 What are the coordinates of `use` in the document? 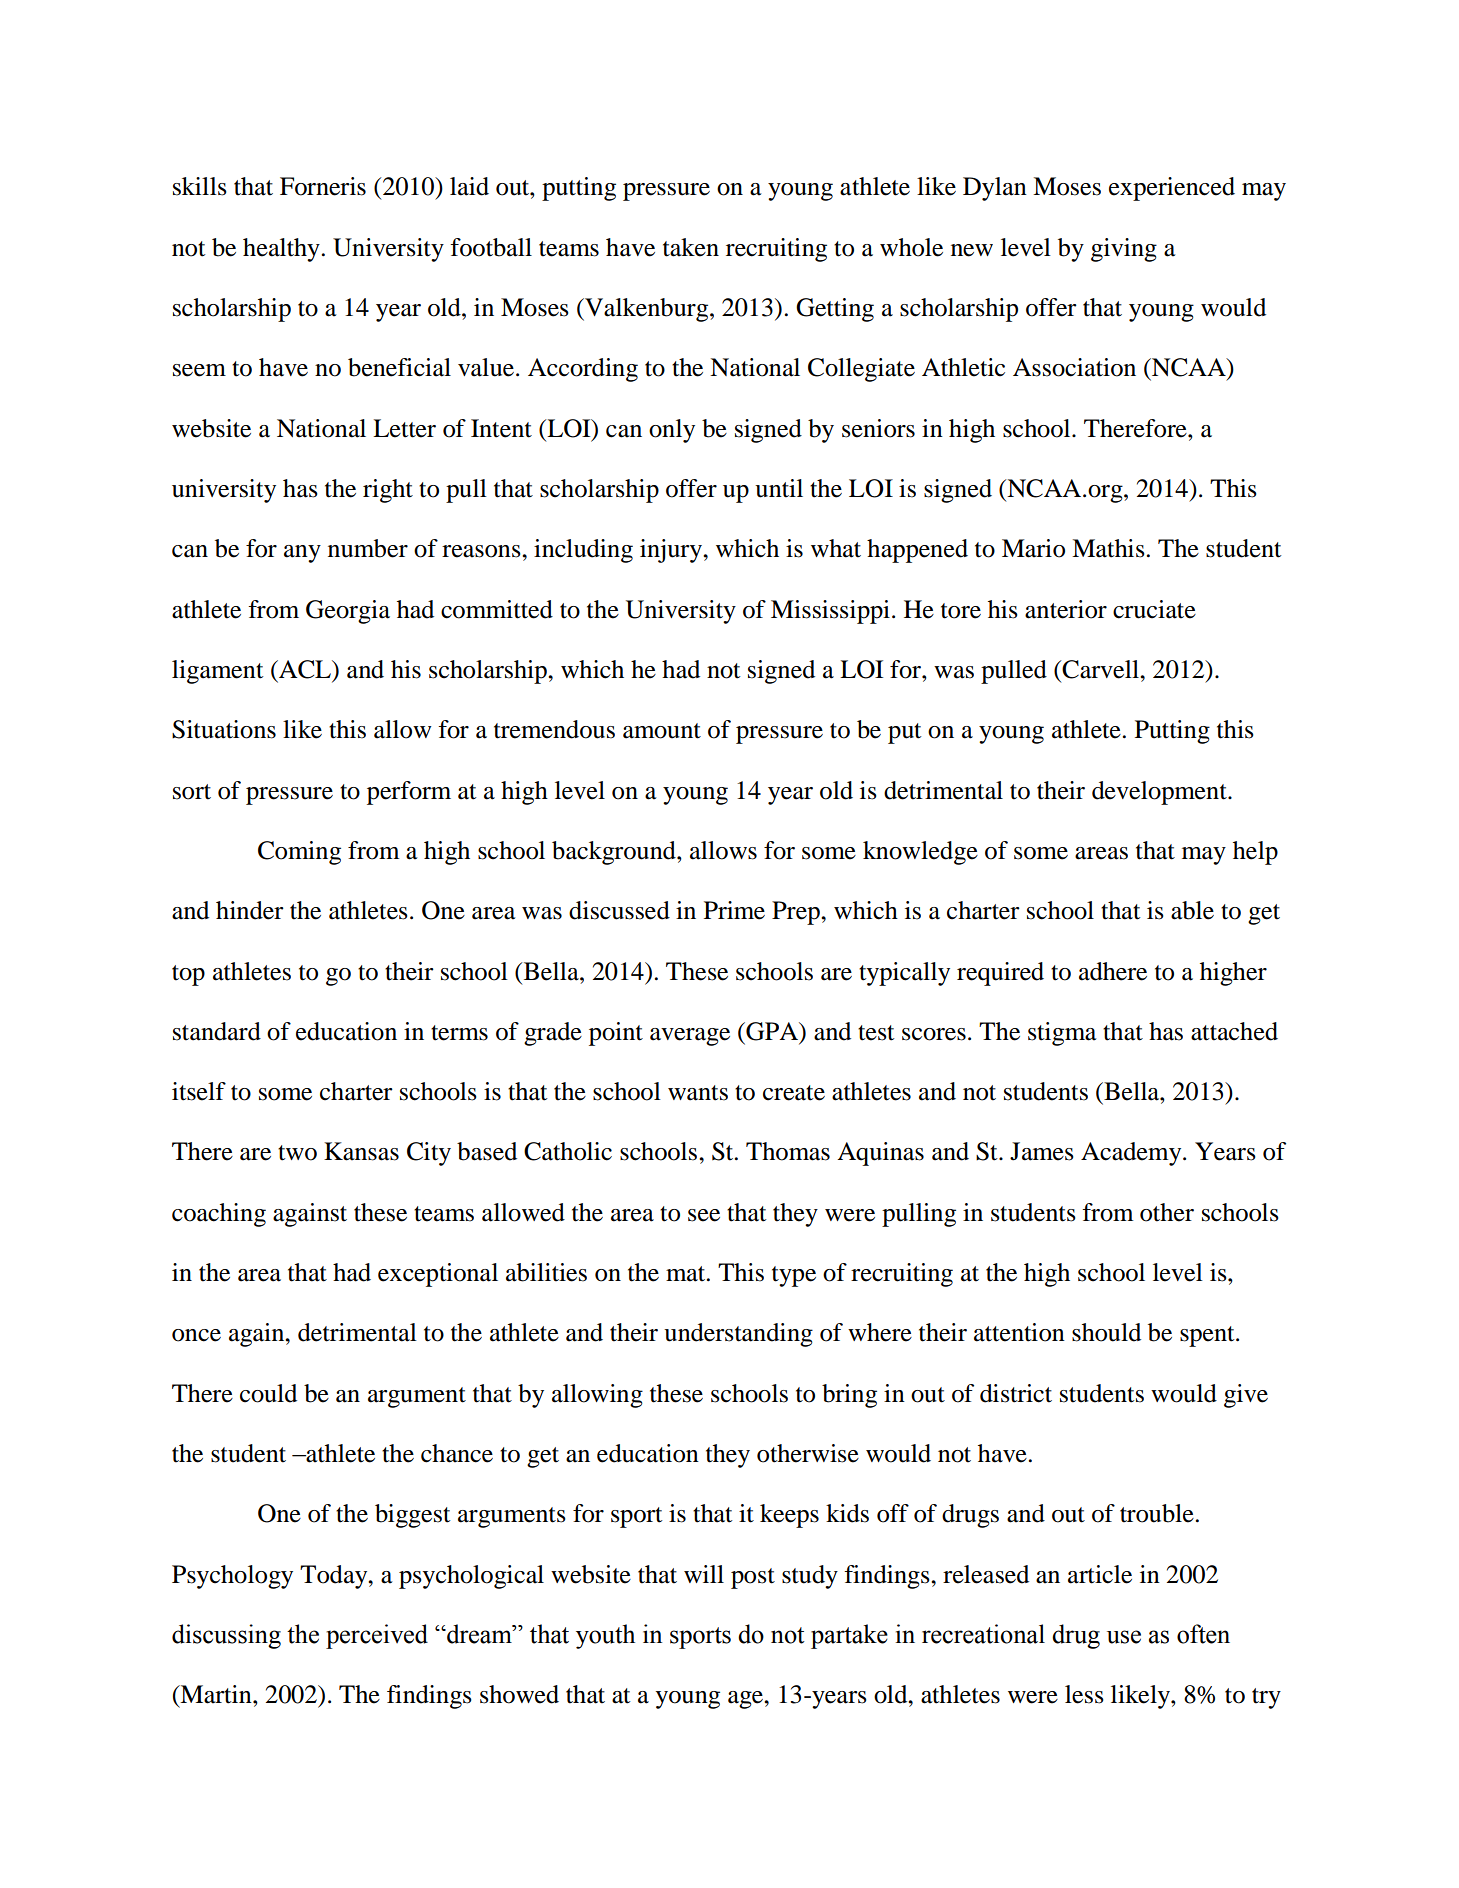 It's located at (1124, 1637).
